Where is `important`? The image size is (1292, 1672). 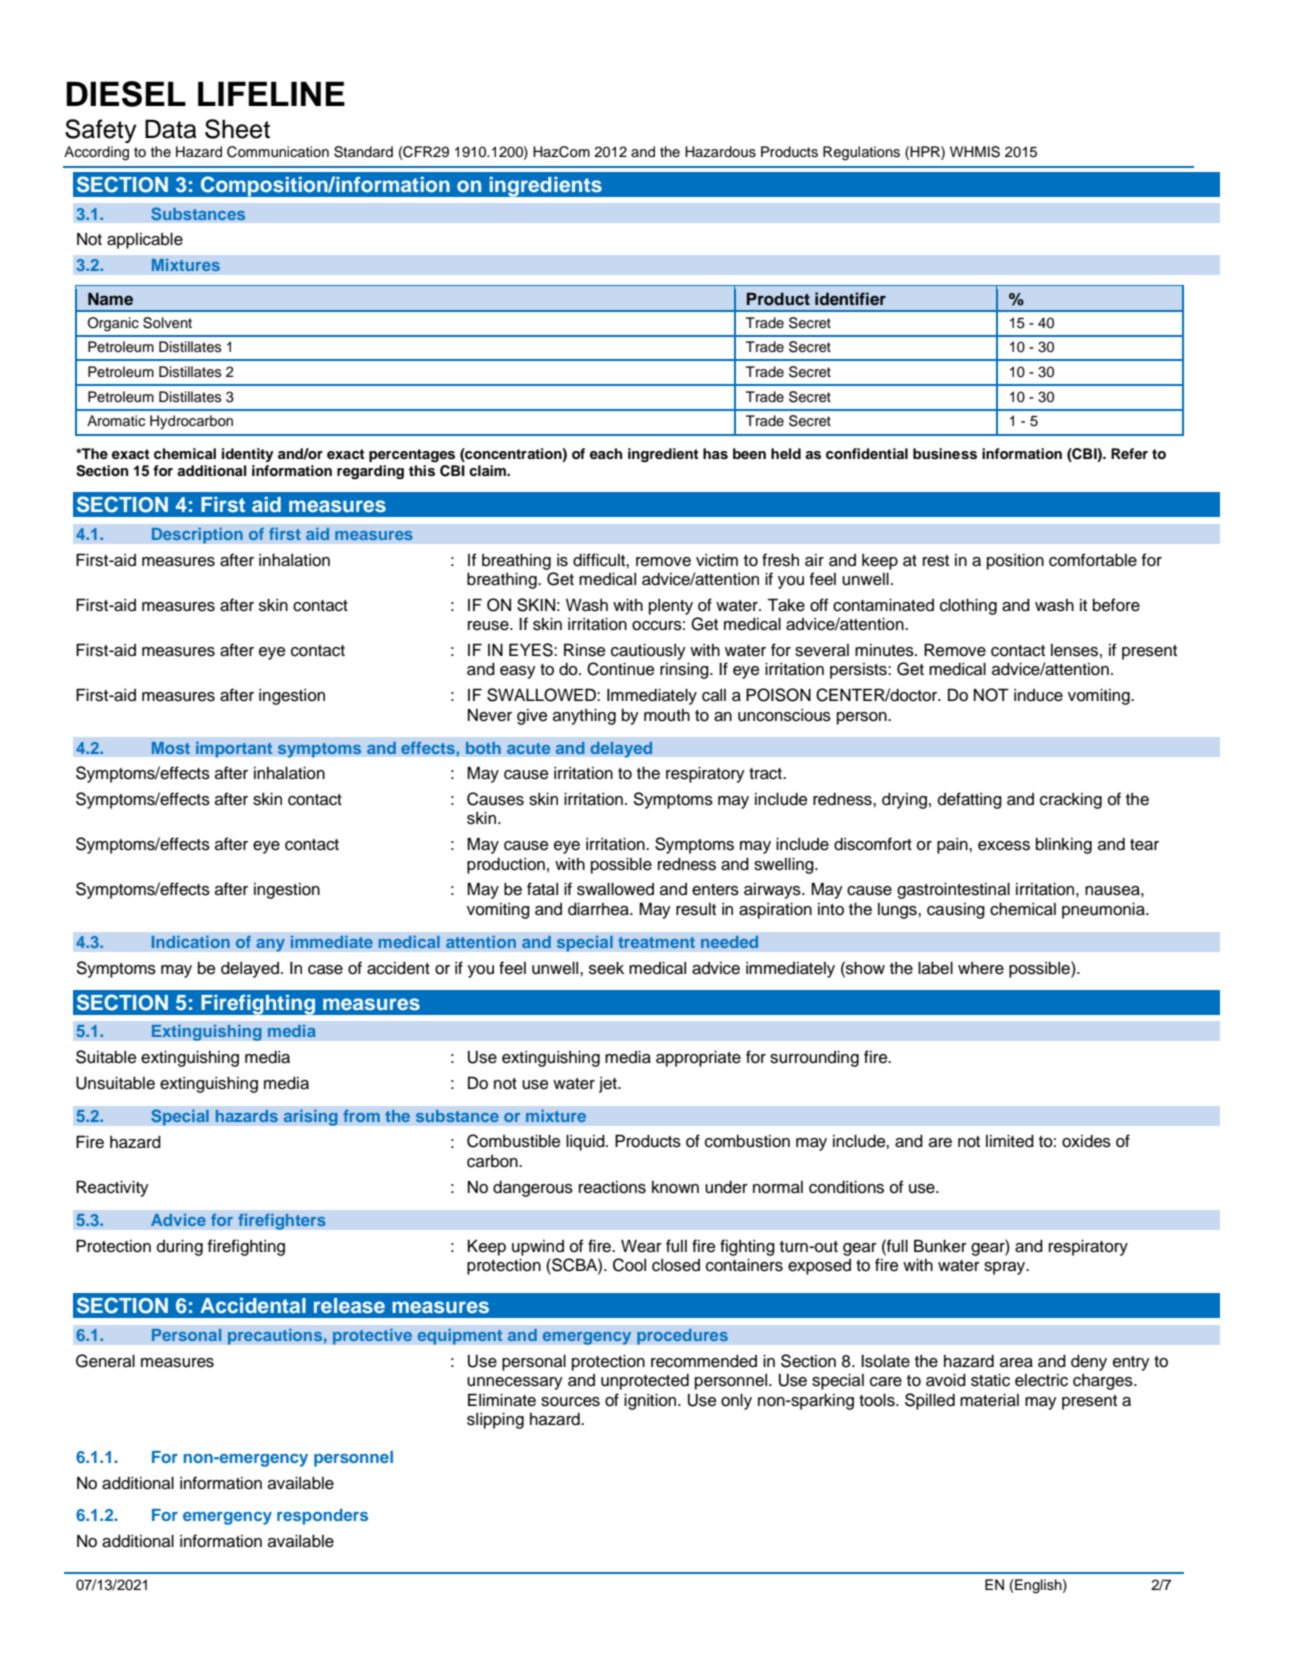 important is located at coordinates (234, 749).
